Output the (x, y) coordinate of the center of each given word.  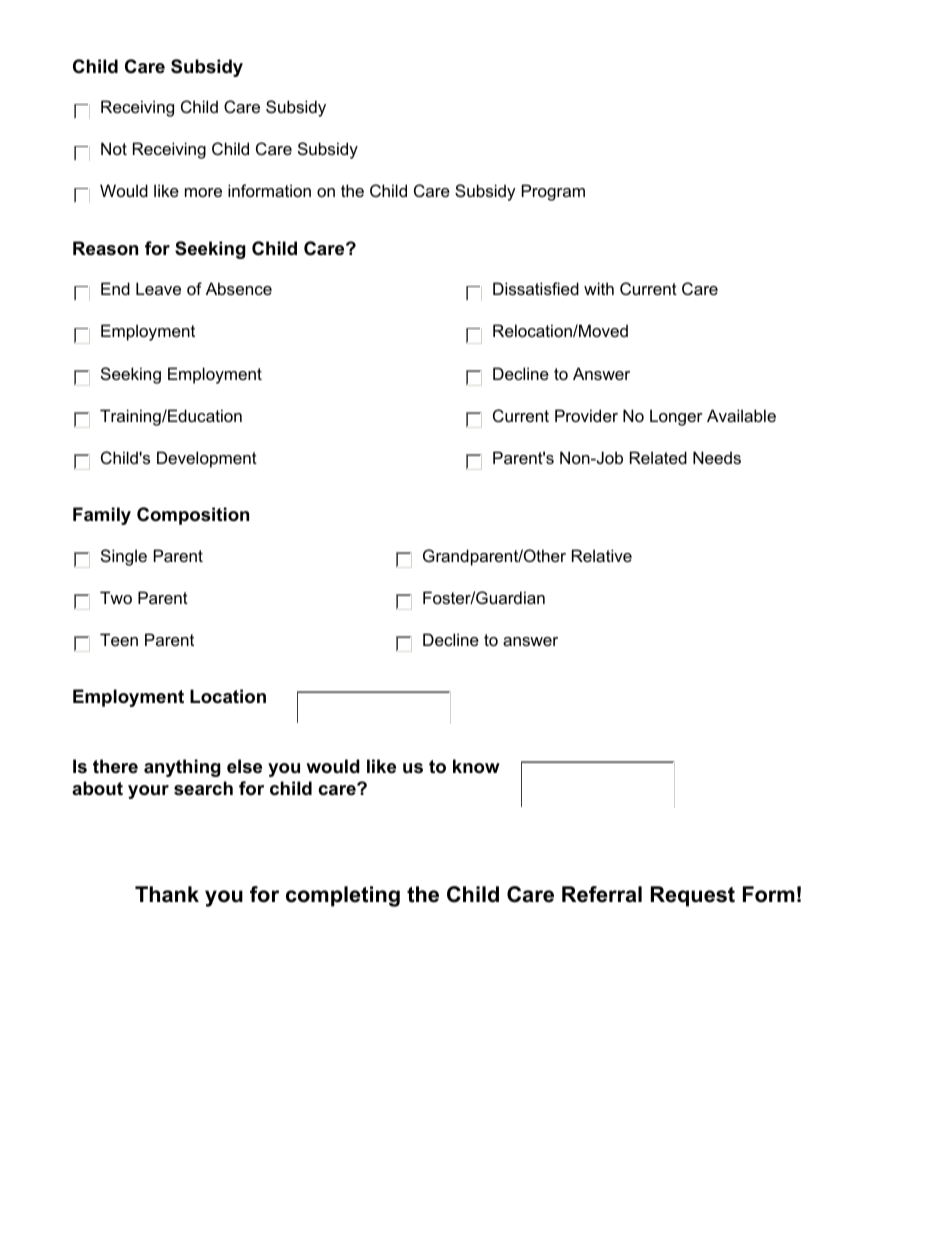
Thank (167, 894)
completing (343, 896)
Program (553, 192)
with (599, 288)
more (203, 192)
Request (693, 896)
